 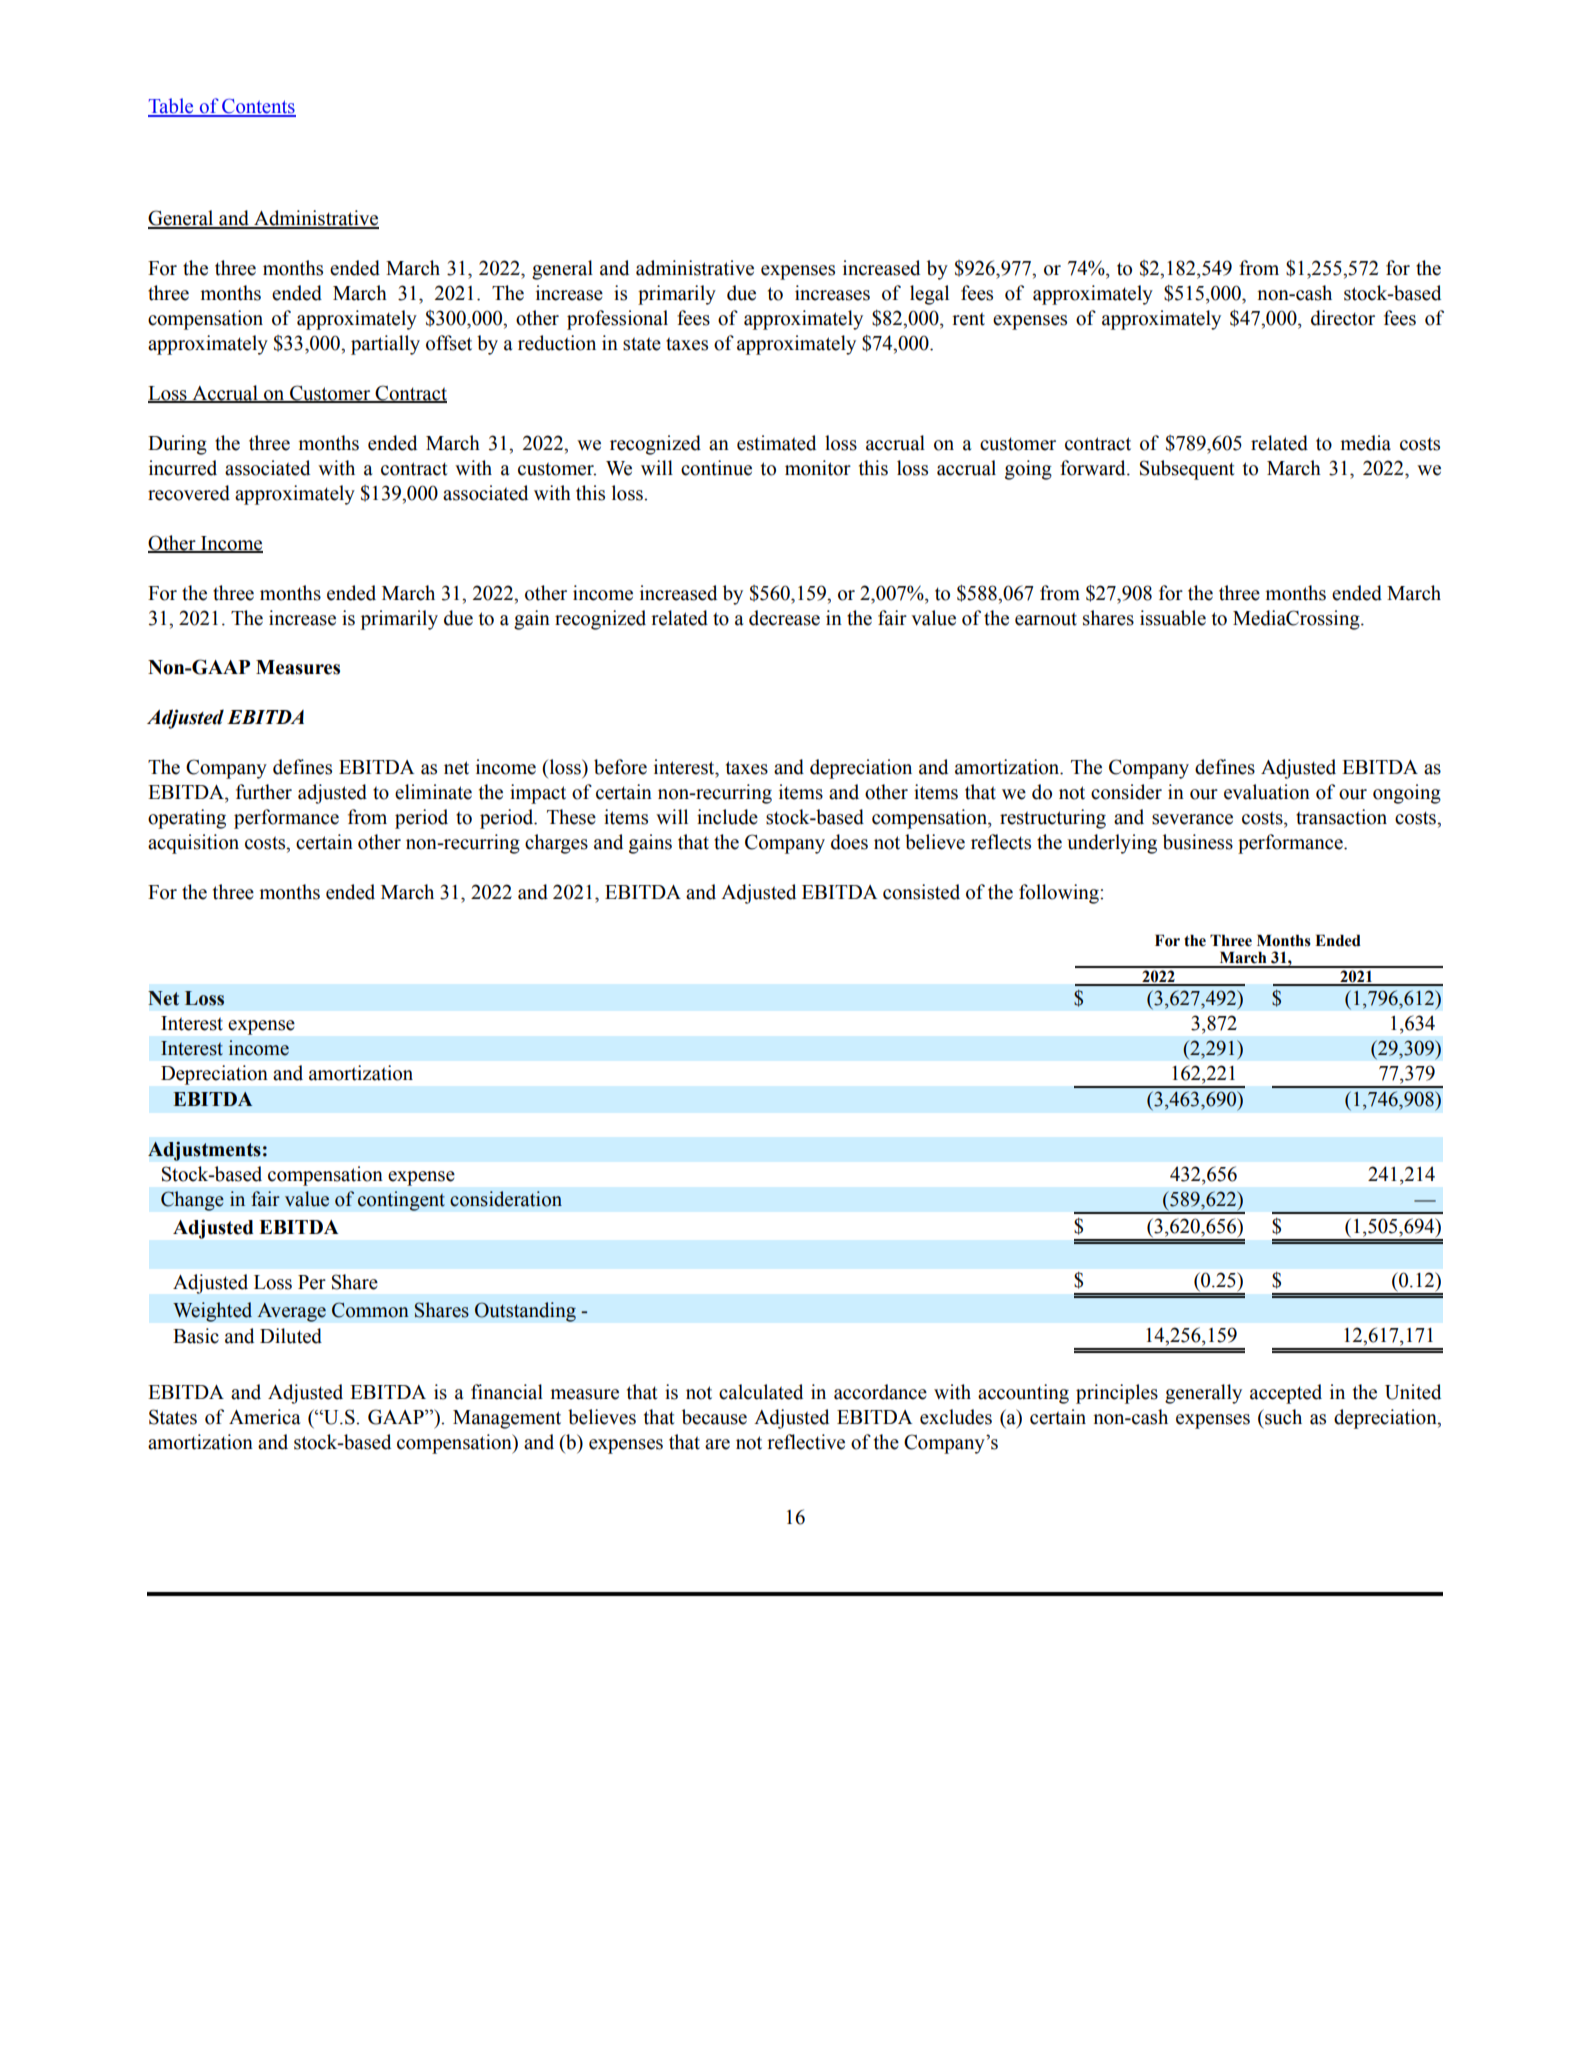 I want to click on director, so click(x=1343, y=318).
